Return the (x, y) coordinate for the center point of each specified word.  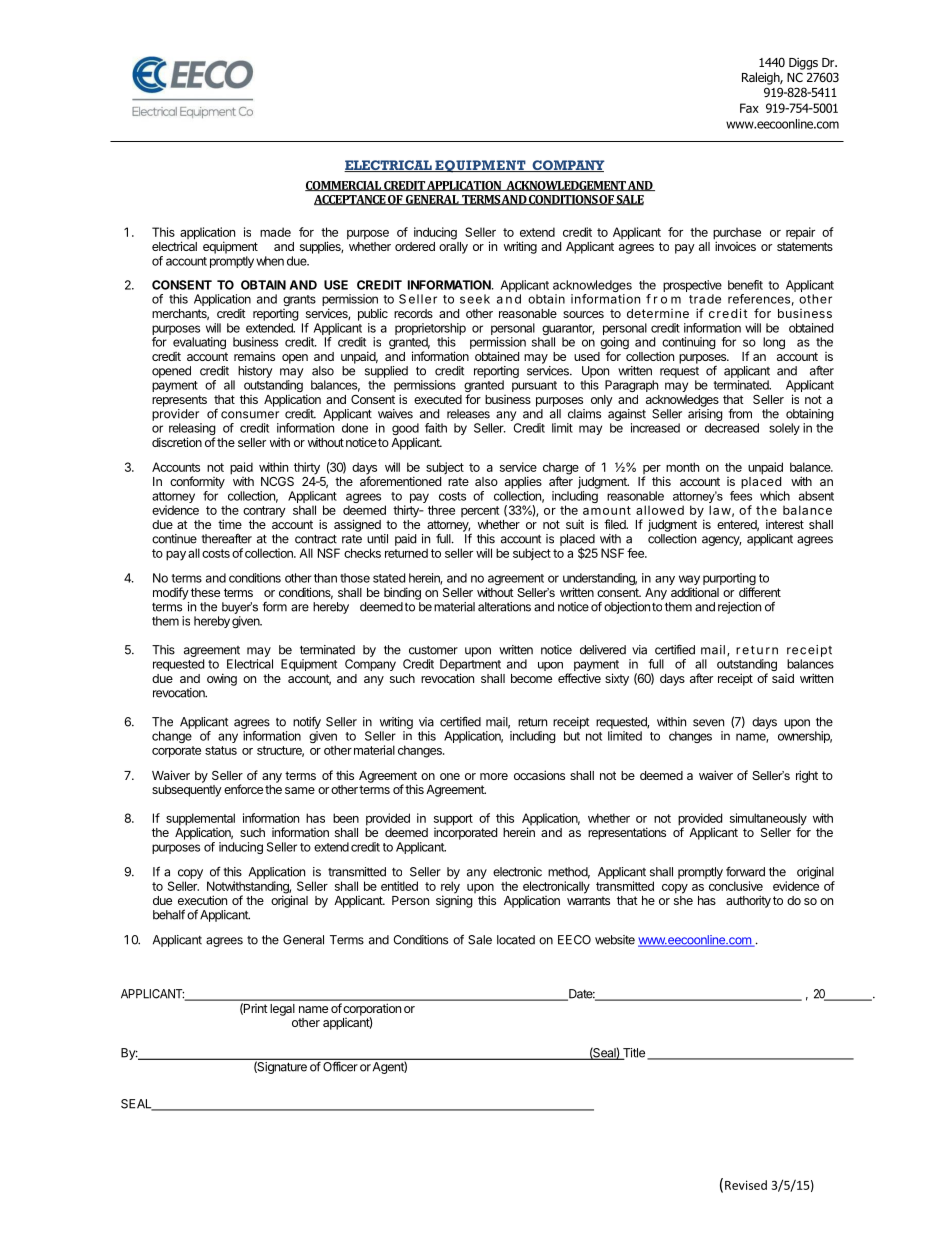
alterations (504, 607)
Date (581, 995)
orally (453, 248)
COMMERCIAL (344, 186)
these (205, 592)
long (774, 343)
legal (282, 1010)
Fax (749, 108)
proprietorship (430, 329)
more (494, 776)
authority (748, 901)
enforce (243, 789)
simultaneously (768, 820)
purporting (729, 580)
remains (254, 356)
